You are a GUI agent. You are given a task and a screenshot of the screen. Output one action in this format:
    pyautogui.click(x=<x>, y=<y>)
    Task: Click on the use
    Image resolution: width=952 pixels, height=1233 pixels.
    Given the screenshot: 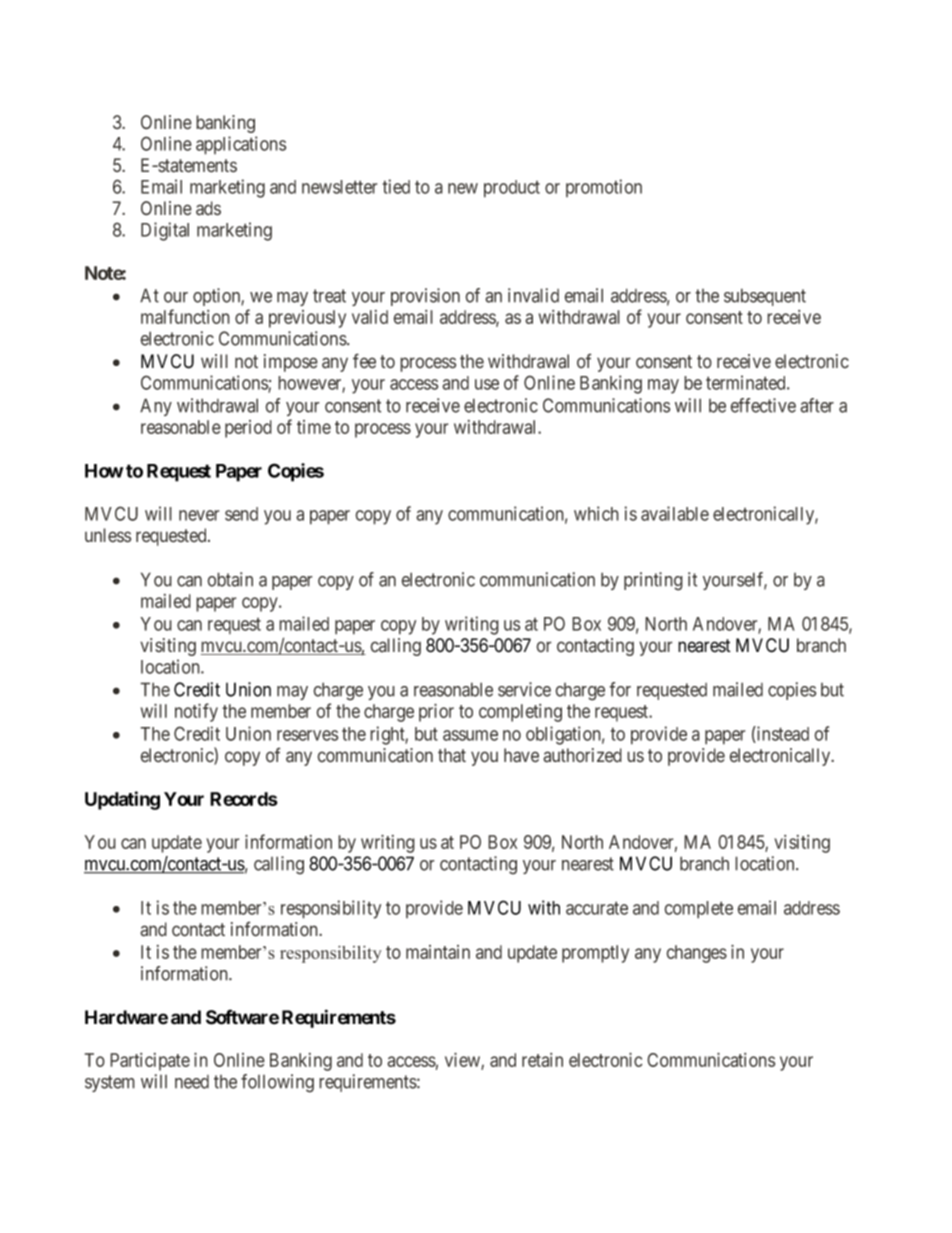 What is the action you would take?
    pyautogui.click(x=487, y=384)
